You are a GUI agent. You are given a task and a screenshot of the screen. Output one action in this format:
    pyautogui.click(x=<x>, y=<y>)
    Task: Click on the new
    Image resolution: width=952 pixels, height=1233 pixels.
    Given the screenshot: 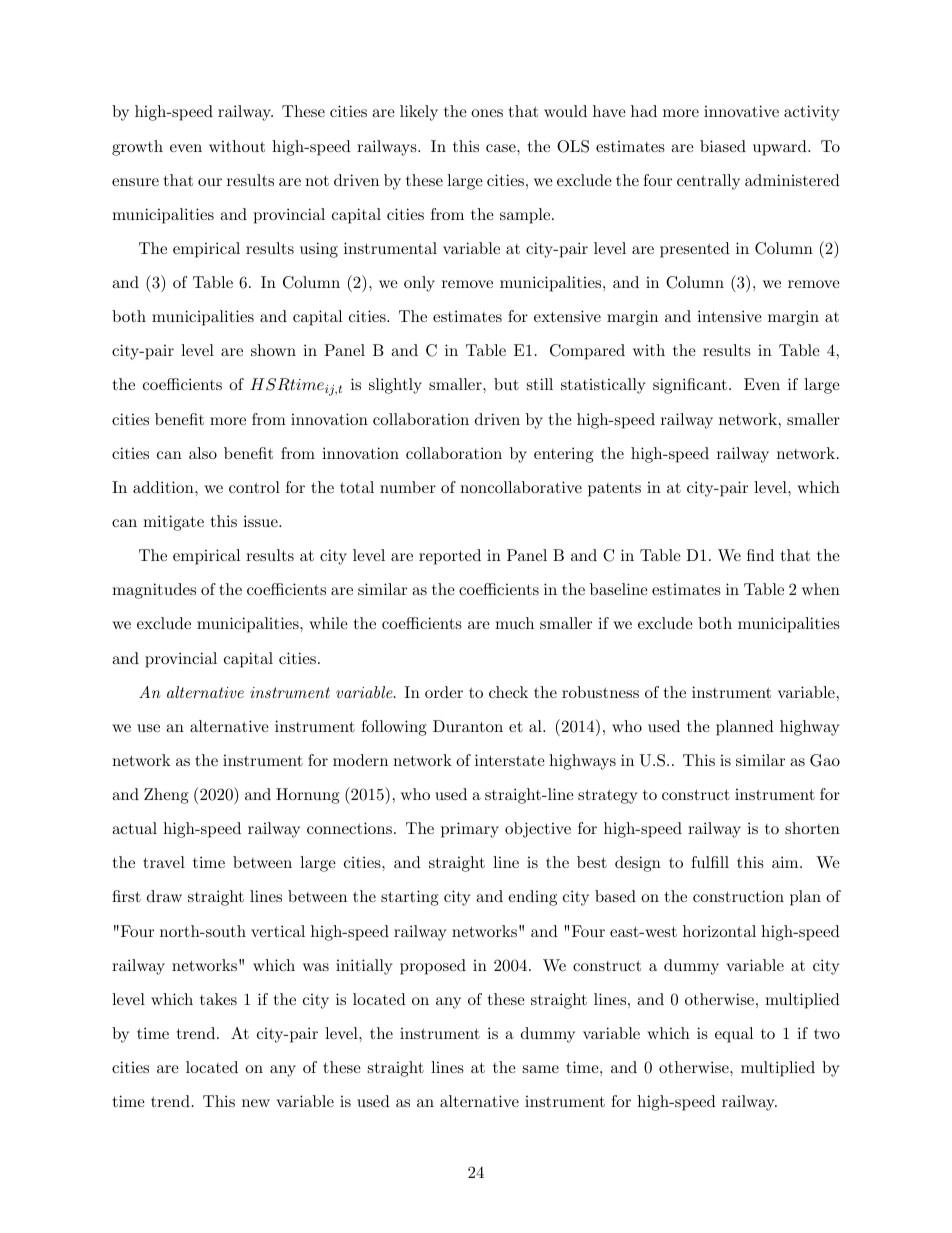 What is the action you would take?
    pyautogui.click(x=256, y=1103)
